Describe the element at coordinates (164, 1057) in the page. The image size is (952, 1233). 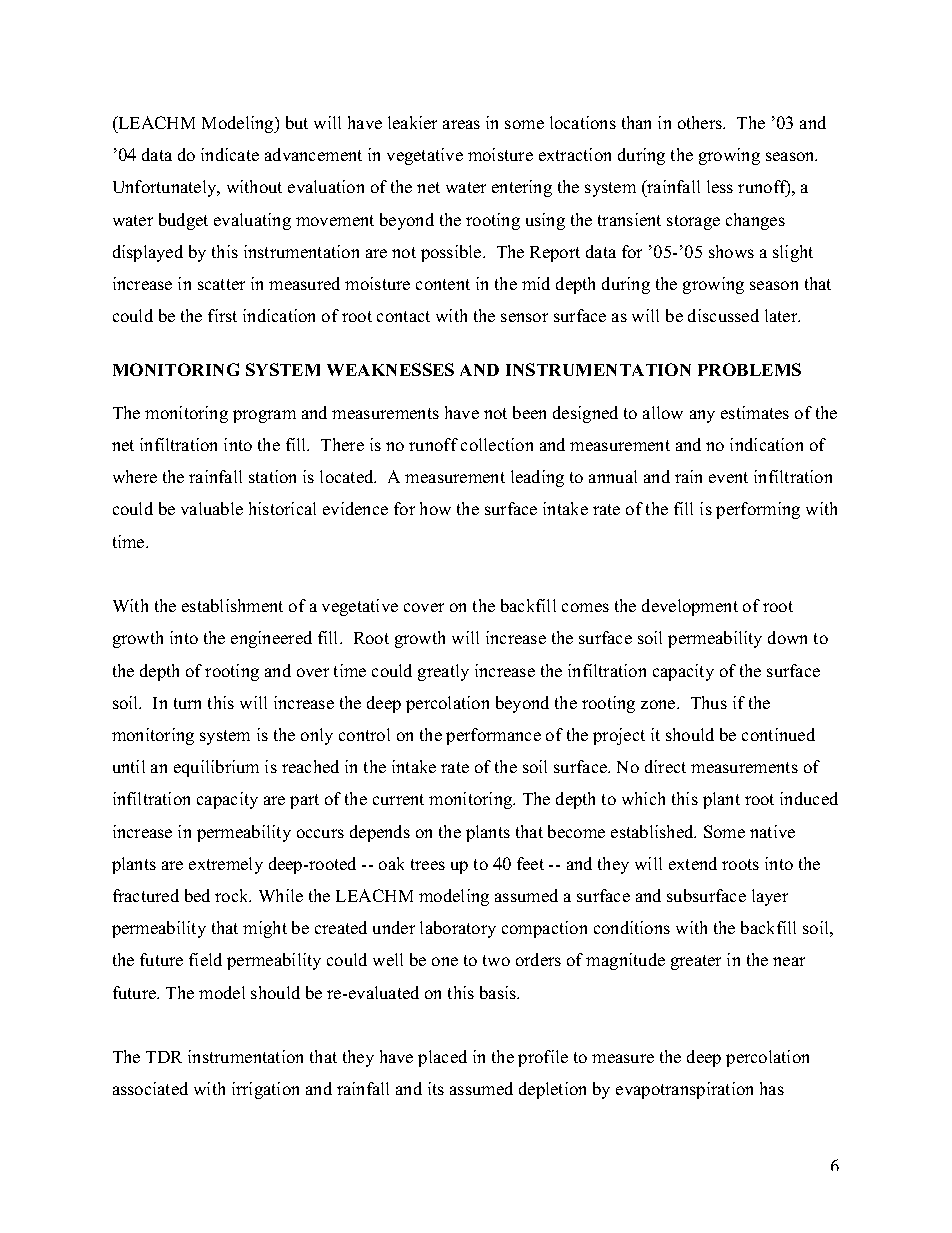
I see `TDR` at that location.
